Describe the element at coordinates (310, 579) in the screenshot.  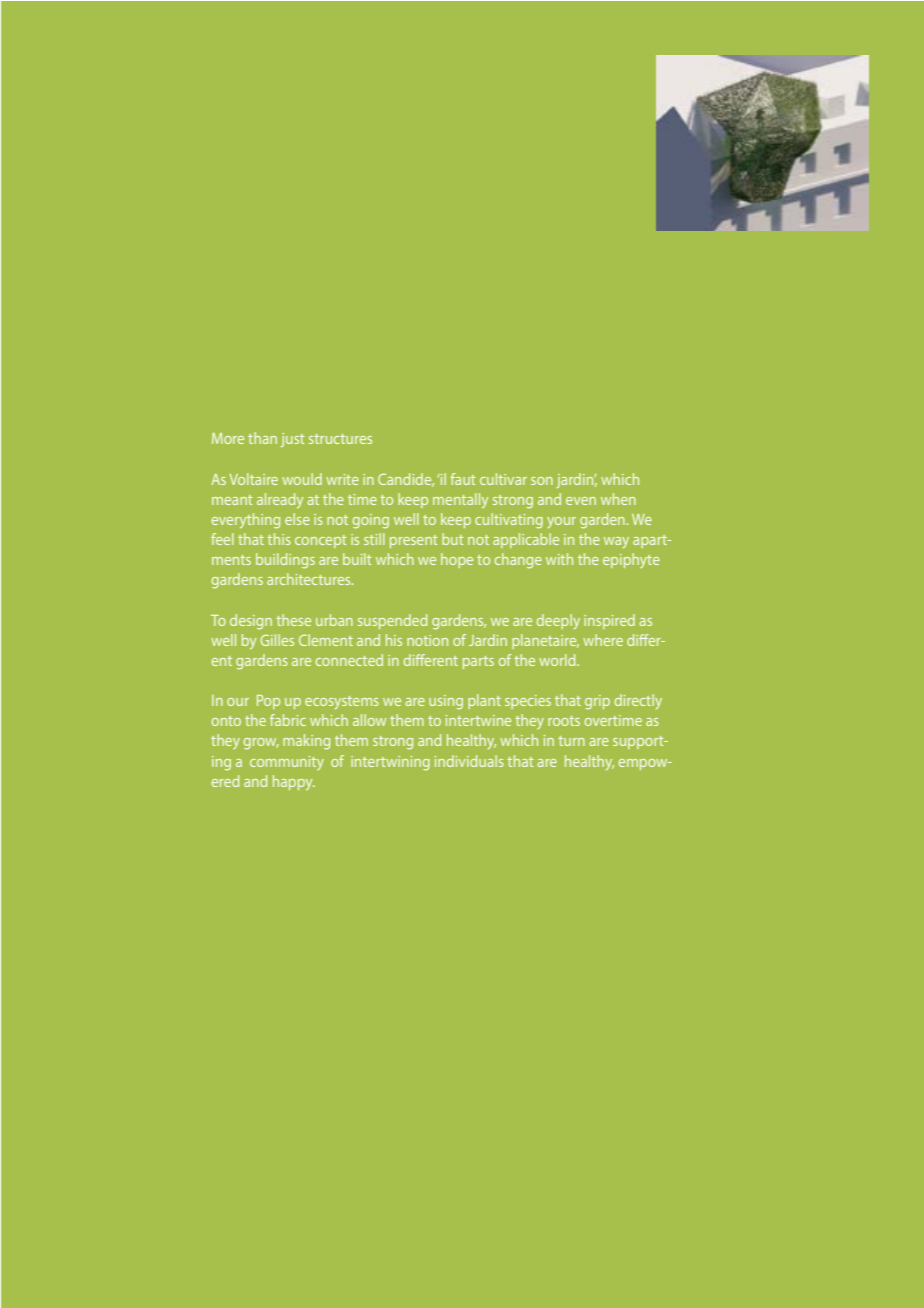
I see `architectures` at that location.
